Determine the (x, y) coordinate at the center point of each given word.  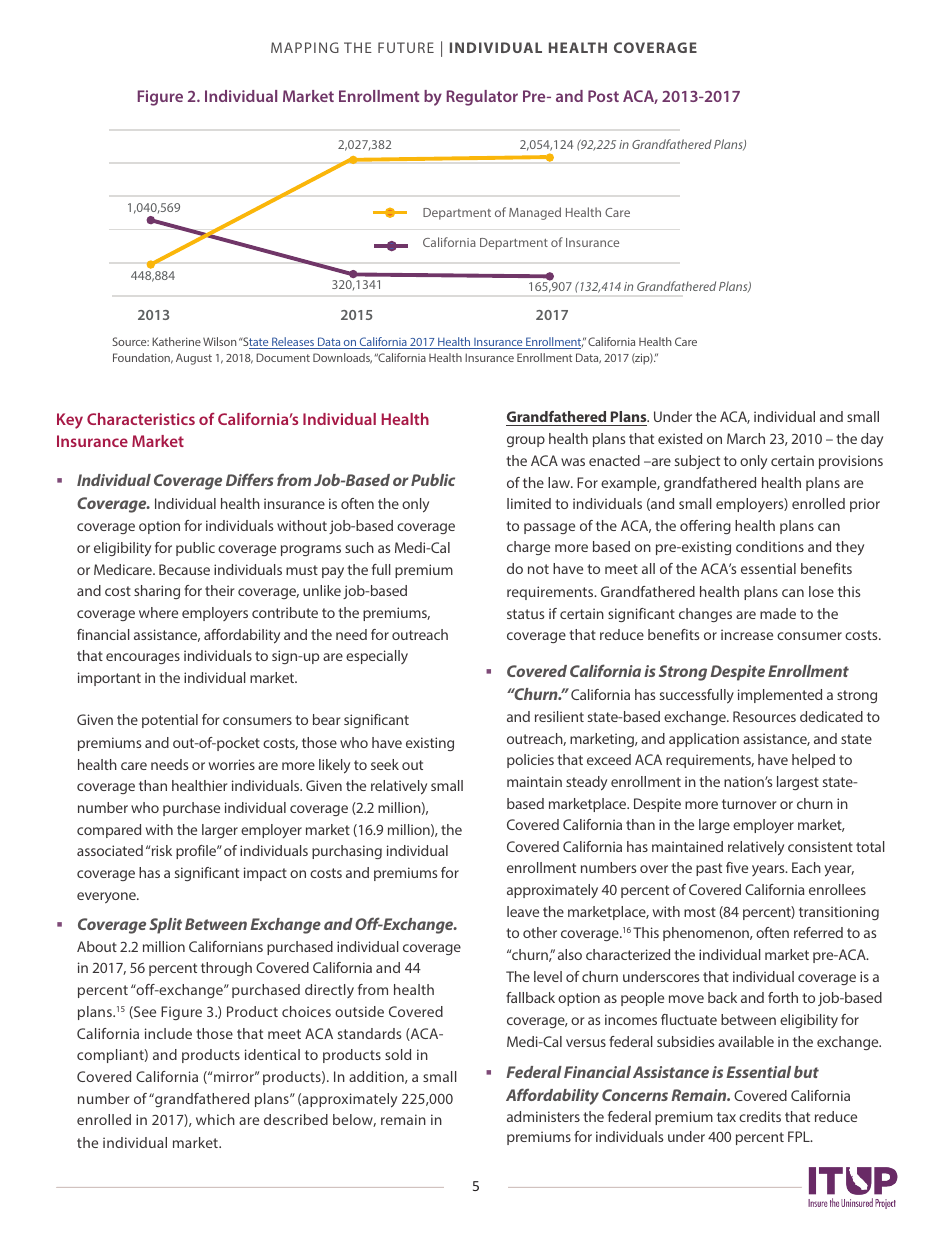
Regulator (482, 98)
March (746, 438)
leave (523, 911)
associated (110, 850)
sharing (157, 592)
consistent (820, 846)
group (526, 441)
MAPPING (305, 47)
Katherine (176, 341)
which (215, 1119)
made (778, 613)
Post (603, 96)
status (525, 614)
